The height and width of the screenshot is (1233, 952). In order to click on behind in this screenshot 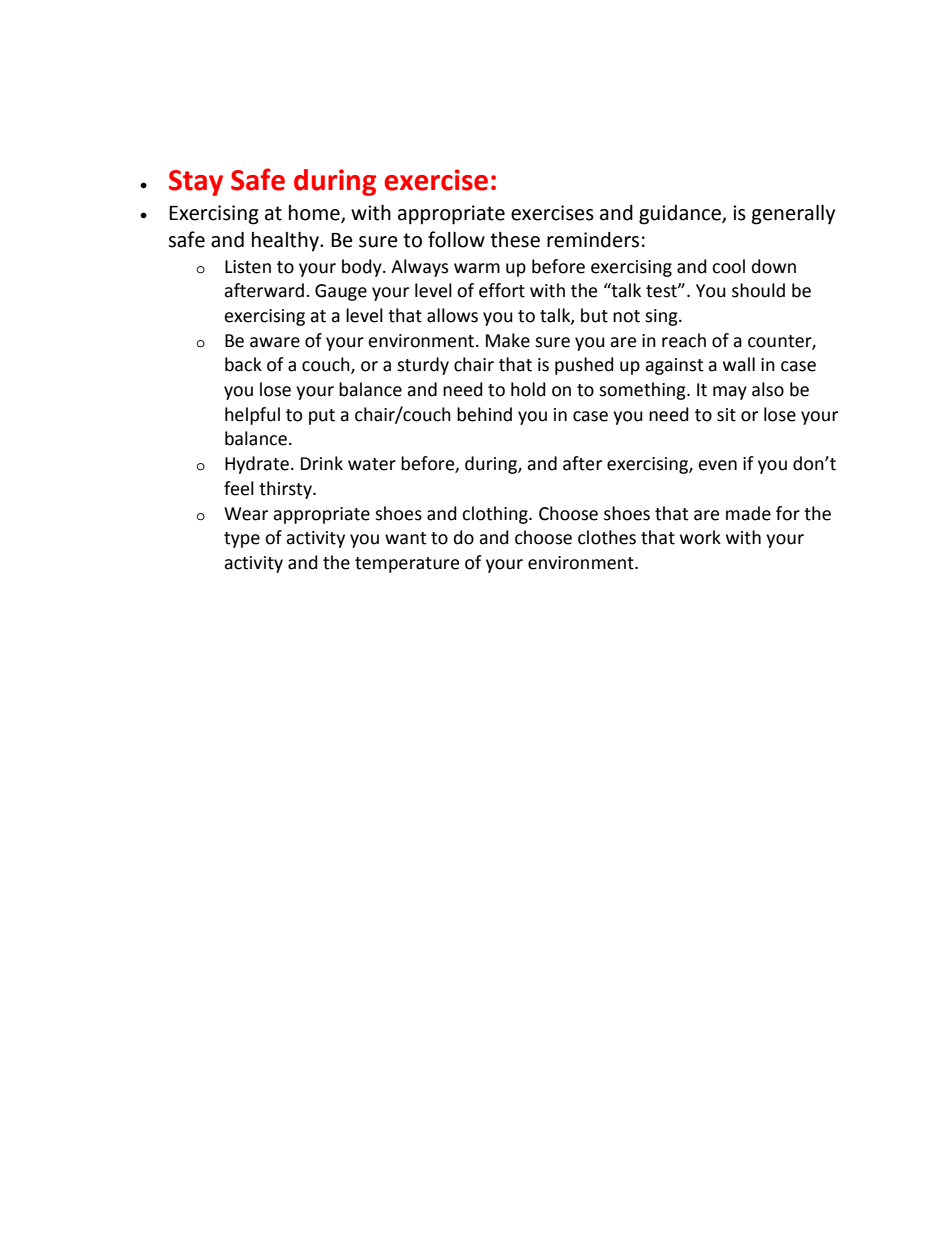, I will do `click(484, 414)`.
